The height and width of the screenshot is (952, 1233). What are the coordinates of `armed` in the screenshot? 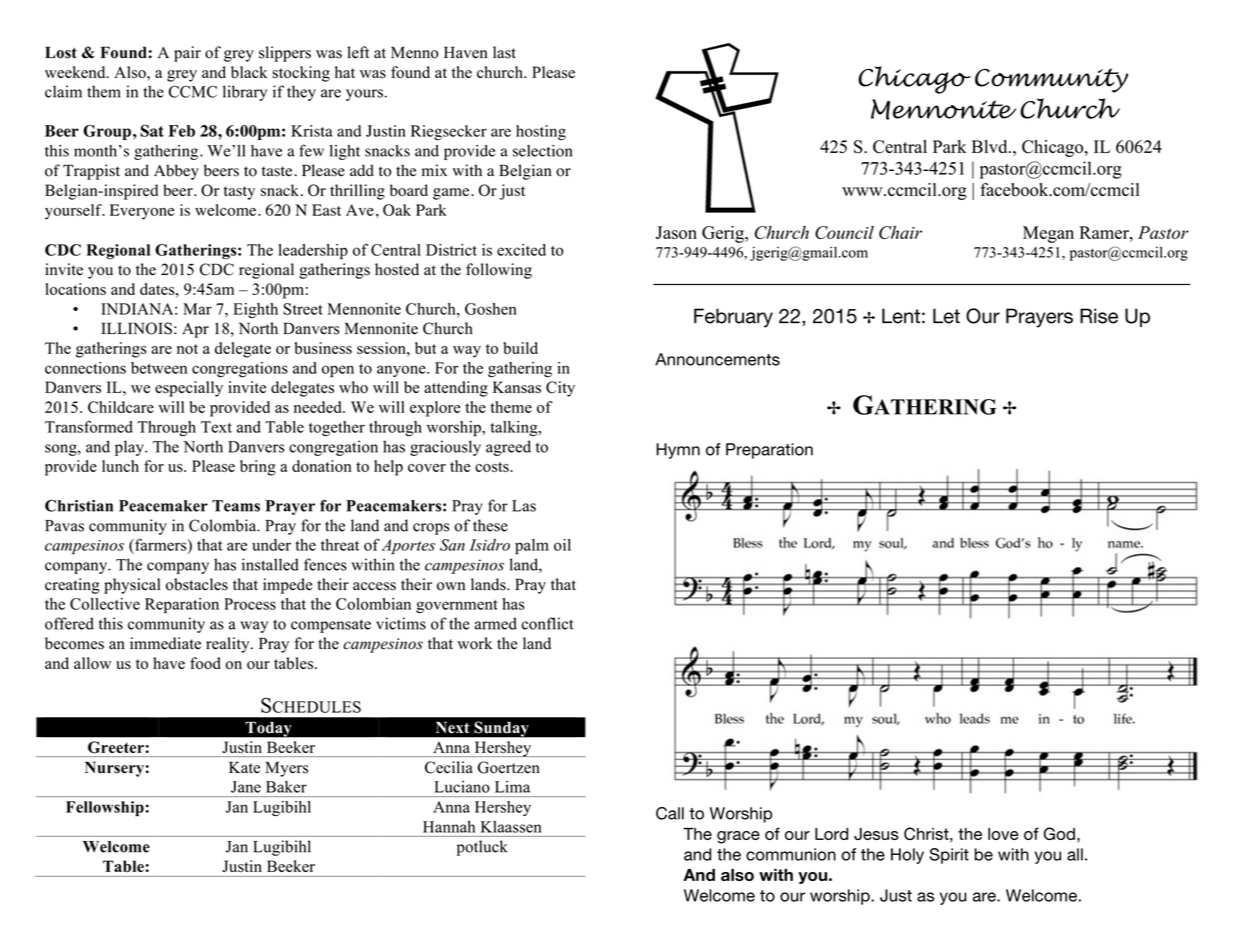 It's located at (496, 623).
